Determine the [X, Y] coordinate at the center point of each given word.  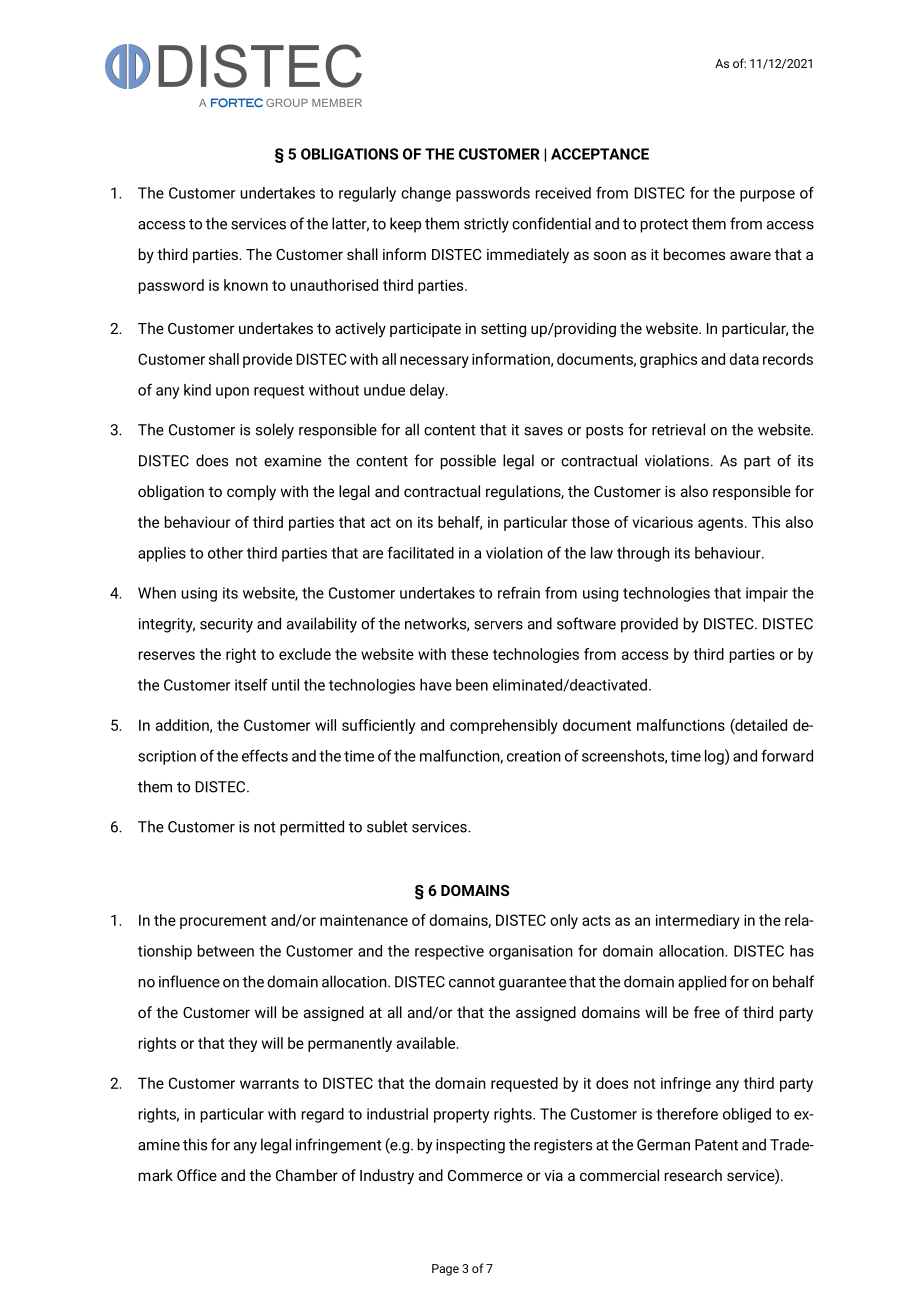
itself [251, 684]
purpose [767, 196]
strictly [486, 225]
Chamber [307, 1175]
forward [787, 755]
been [472, 685]
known [246, 285]
